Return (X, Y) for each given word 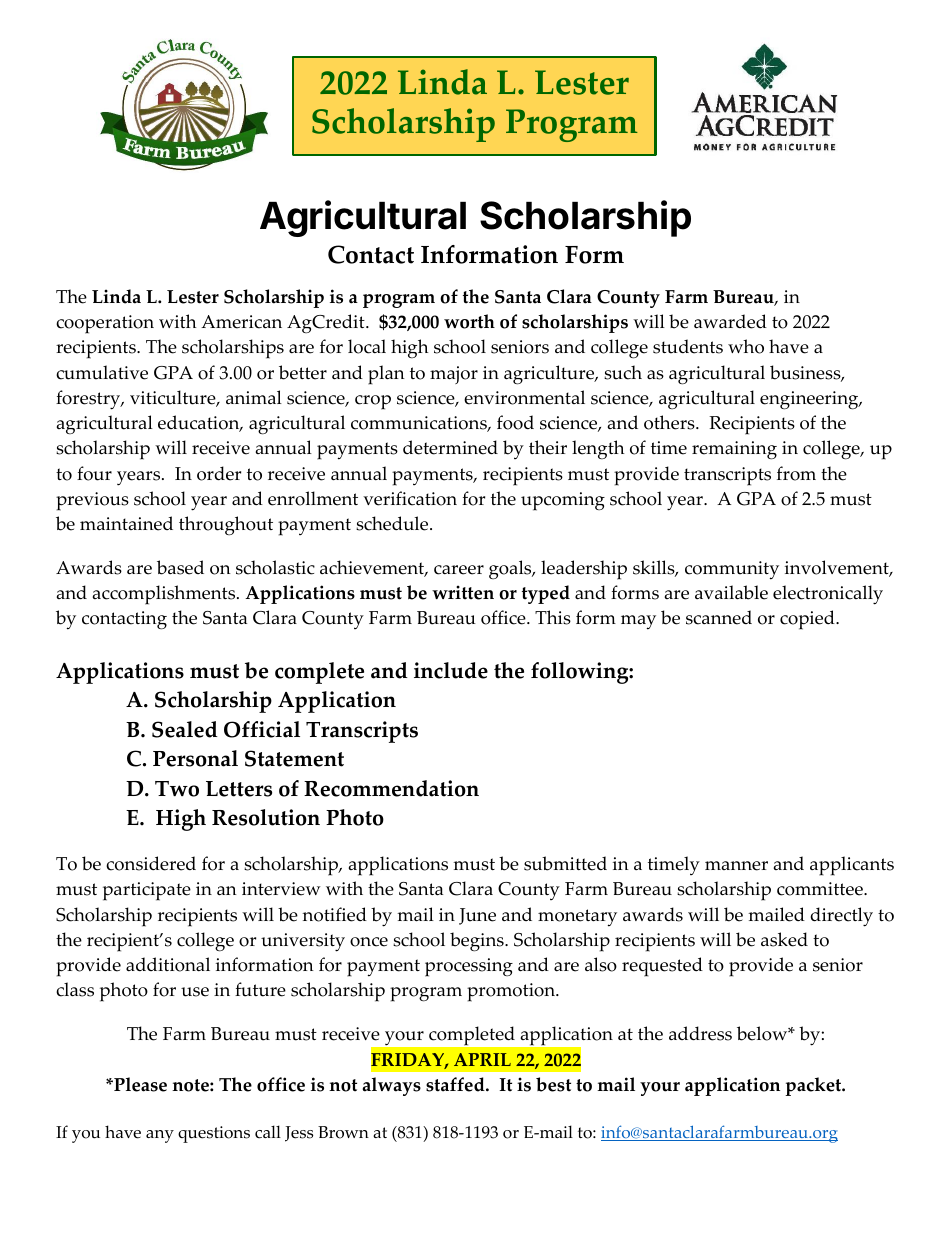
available (731, 592)
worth (469, 321)
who (746, 346)
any (160, 1136)
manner (736, 866)
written (463, 592)
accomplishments (165, 595)
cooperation (105, 324)
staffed (456, 1084)
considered (151, 863)
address (700, 1033)
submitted (565, 863)
